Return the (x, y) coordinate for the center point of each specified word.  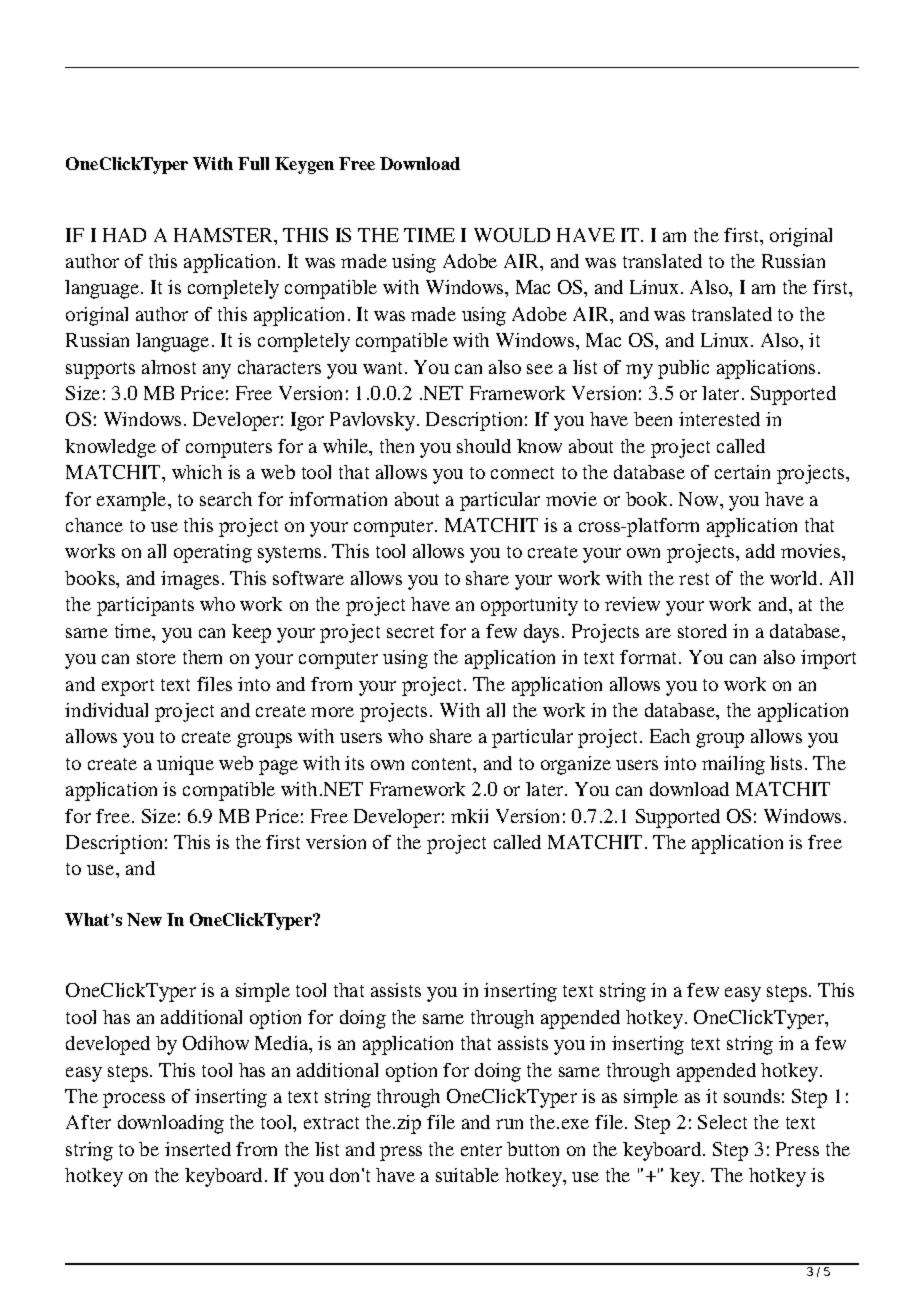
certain (742, 472)
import (828, 659)
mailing (733, 765)
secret (410, 632)
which (197, 472)
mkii (469, 816)
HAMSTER (225, 236)
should (484, 446)
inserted (198, 1149)
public (683, 369)
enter (481, 1150)
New (144, 919)
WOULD (512, 235)
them (202, 657)
